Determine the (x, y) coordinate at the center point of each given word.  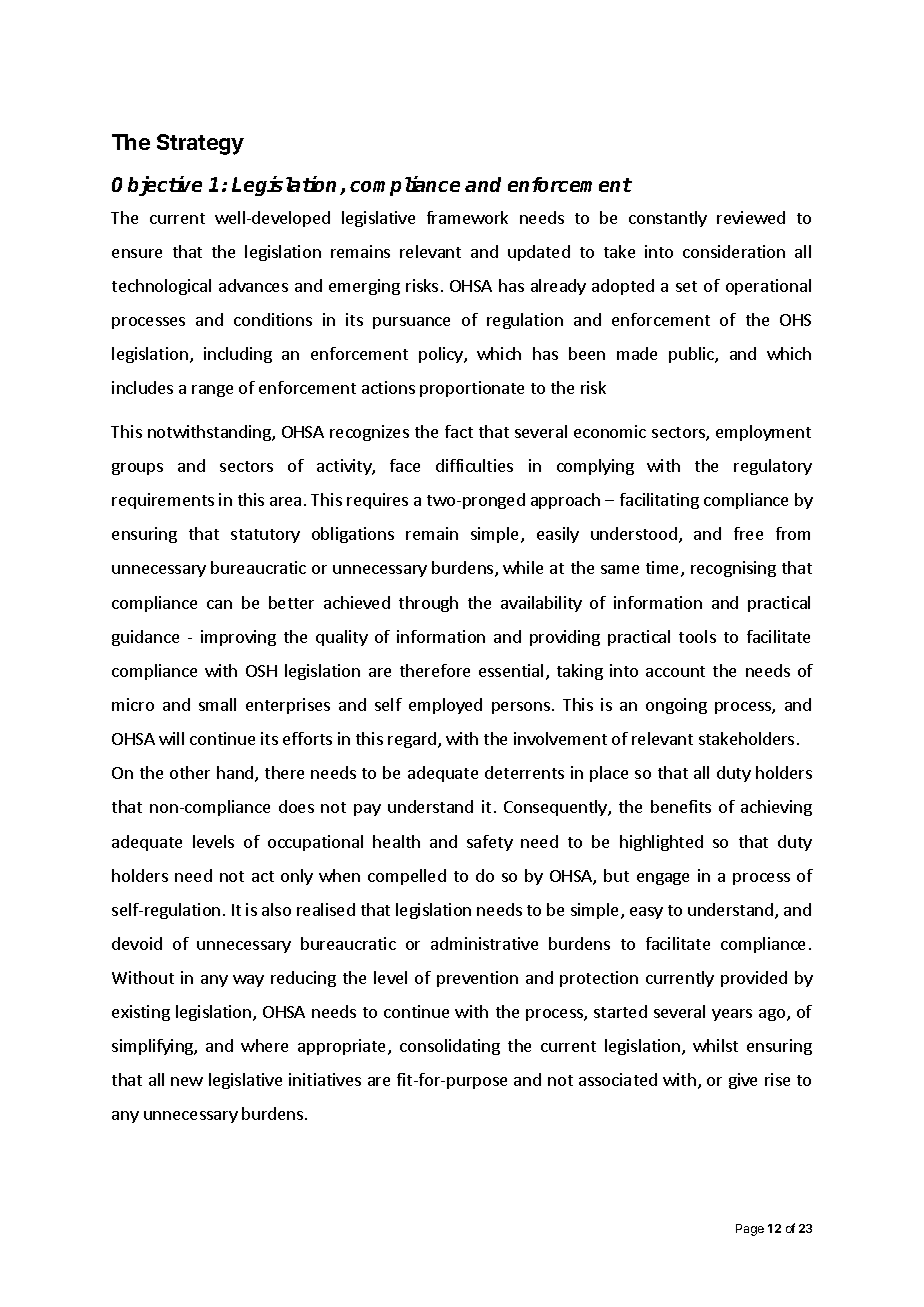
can (219, 604)
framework (467, 217)
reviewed (751, 217)
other (190, 772)
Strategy (200, 144)
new (187, 1081)
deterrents (524, 772)
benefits (681, 806)
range (212, 391)
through (428, 604)
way (248, 981)
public (692, 355)
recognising (733, 569)
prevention (477, 979)
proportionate (472, 389)
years (732, 1015)
